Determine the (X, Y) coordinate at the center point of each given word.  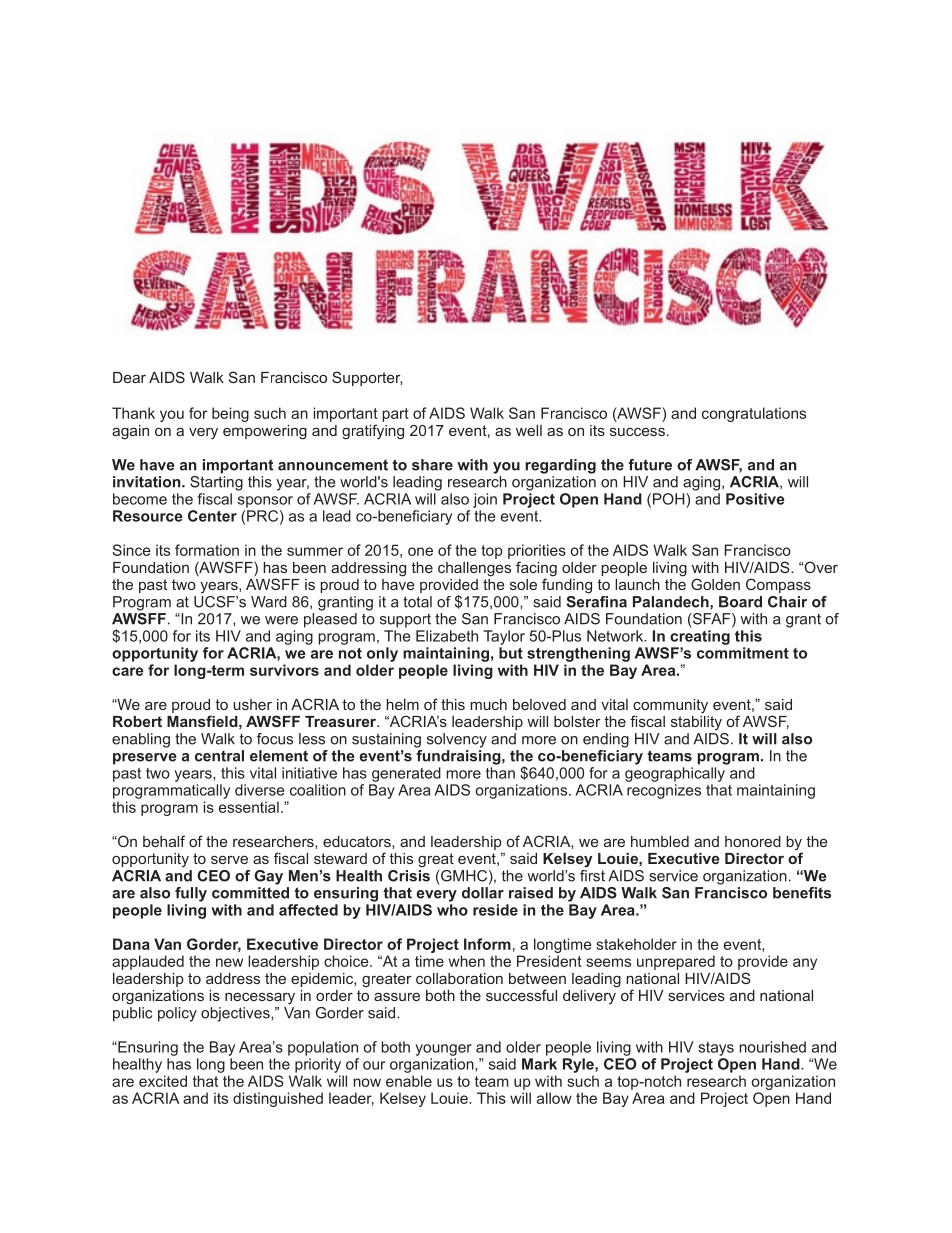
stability (696, 721)
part (395, 415)
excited (163, 1081)
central (219, 756)
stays (716, 1049)
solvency (457, 740)
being (230, 414)
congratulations (754, 414)
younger (443, 1050)
